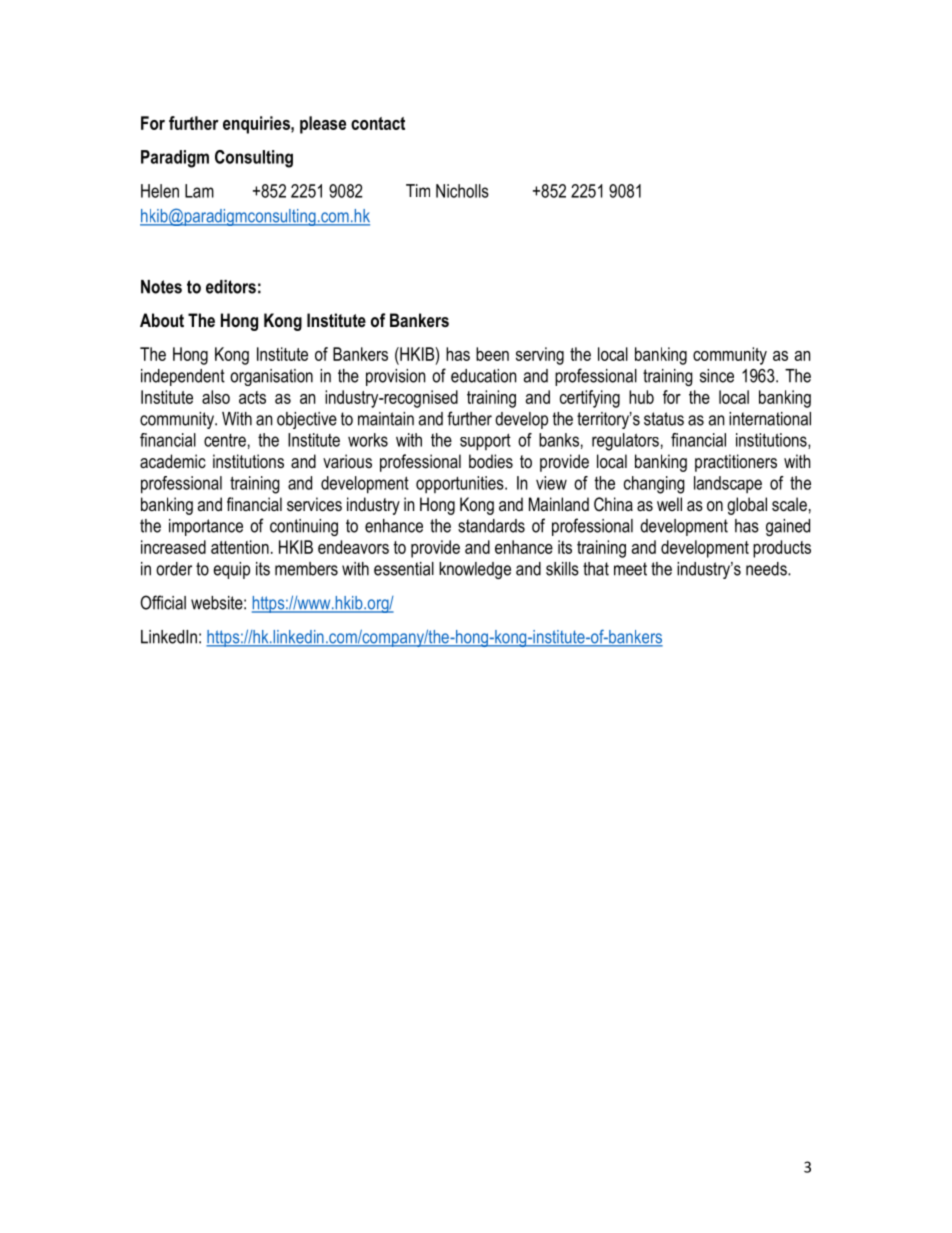  I want to click on please, so click(323, 125).
